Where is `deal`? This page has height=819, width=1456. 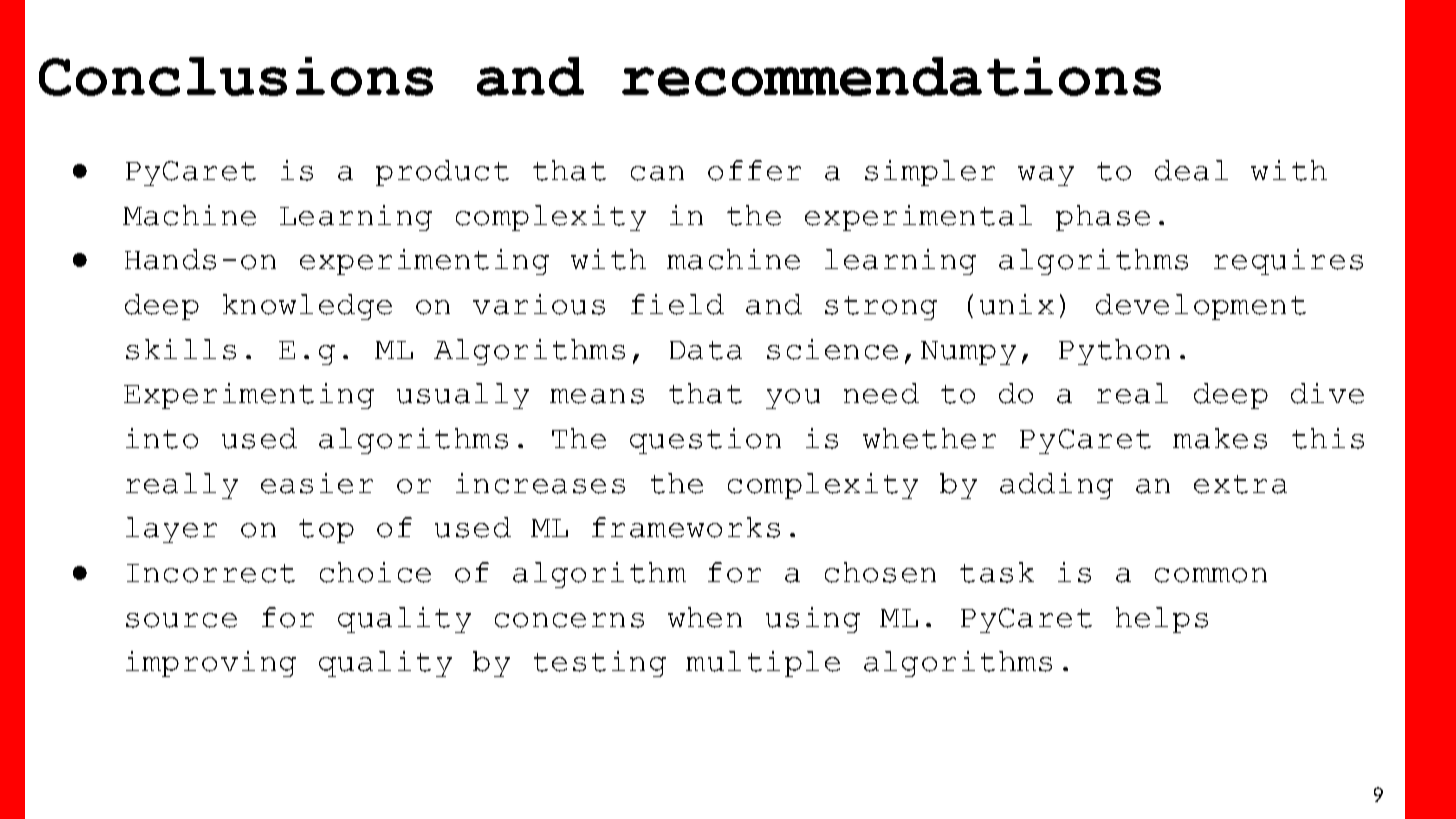 deal is located at coordinates (1191, 170).
